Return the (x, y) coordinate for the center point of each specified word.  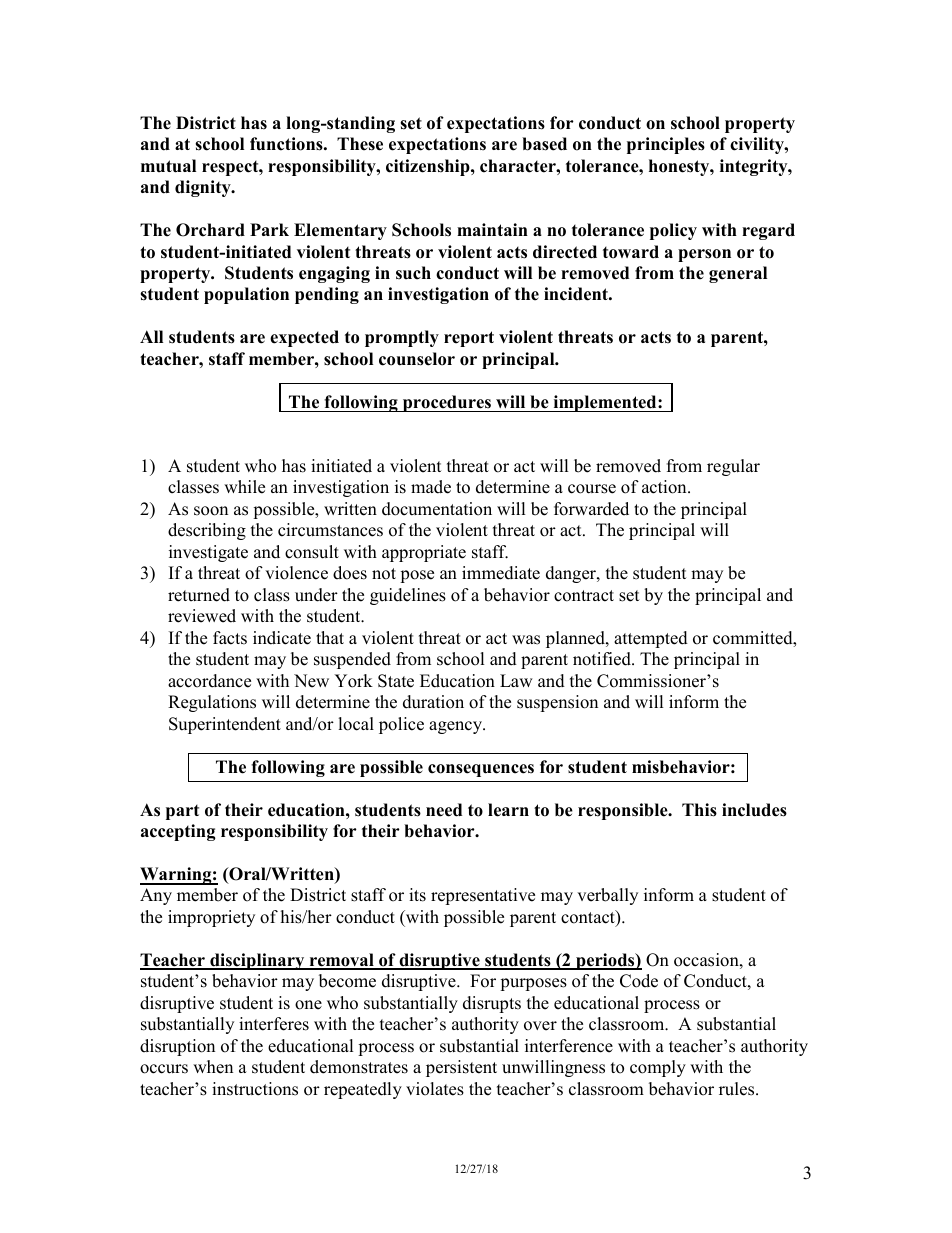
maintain (492, 229)
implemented (605, 403)
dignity (204, 188)
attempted (651, 639)
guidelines (408, 596)
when (213, 1067)
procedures (446, 403)
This (699, 810)
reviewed (202, 616)
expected (304, 338)
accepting (178, 832)
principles (666, 145)
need (444, 810)
